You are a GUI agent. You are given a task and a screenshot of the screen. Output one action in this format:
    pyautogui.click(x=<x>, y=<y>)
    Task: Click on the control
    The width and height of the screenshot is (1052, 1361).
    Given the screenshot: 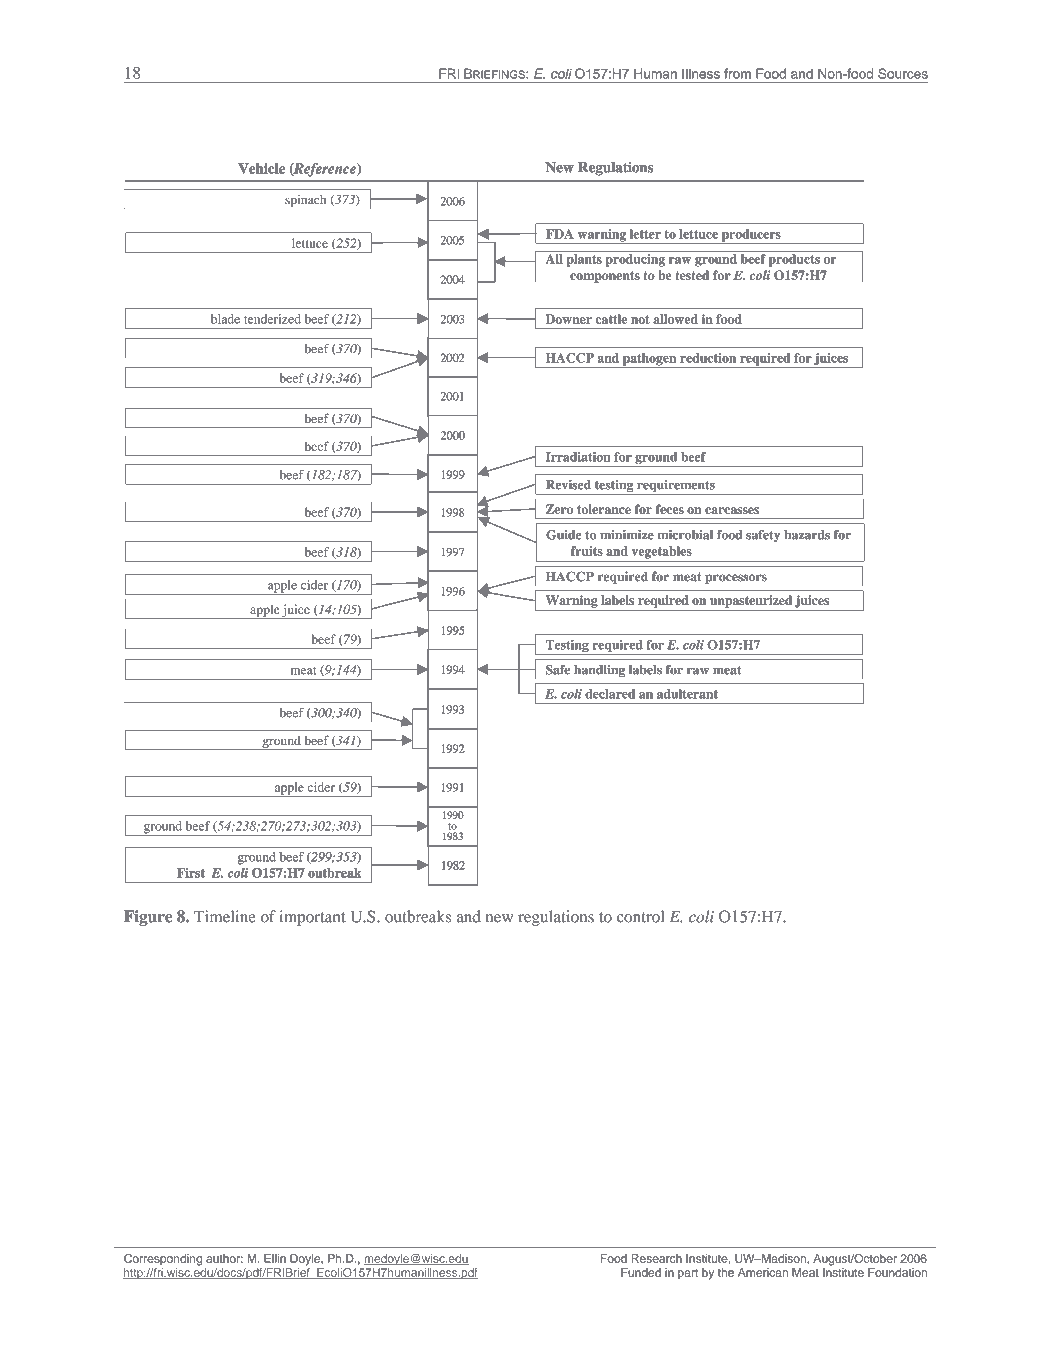 What is the action you would take?
    pyautogui.click(x=640, y=916)
